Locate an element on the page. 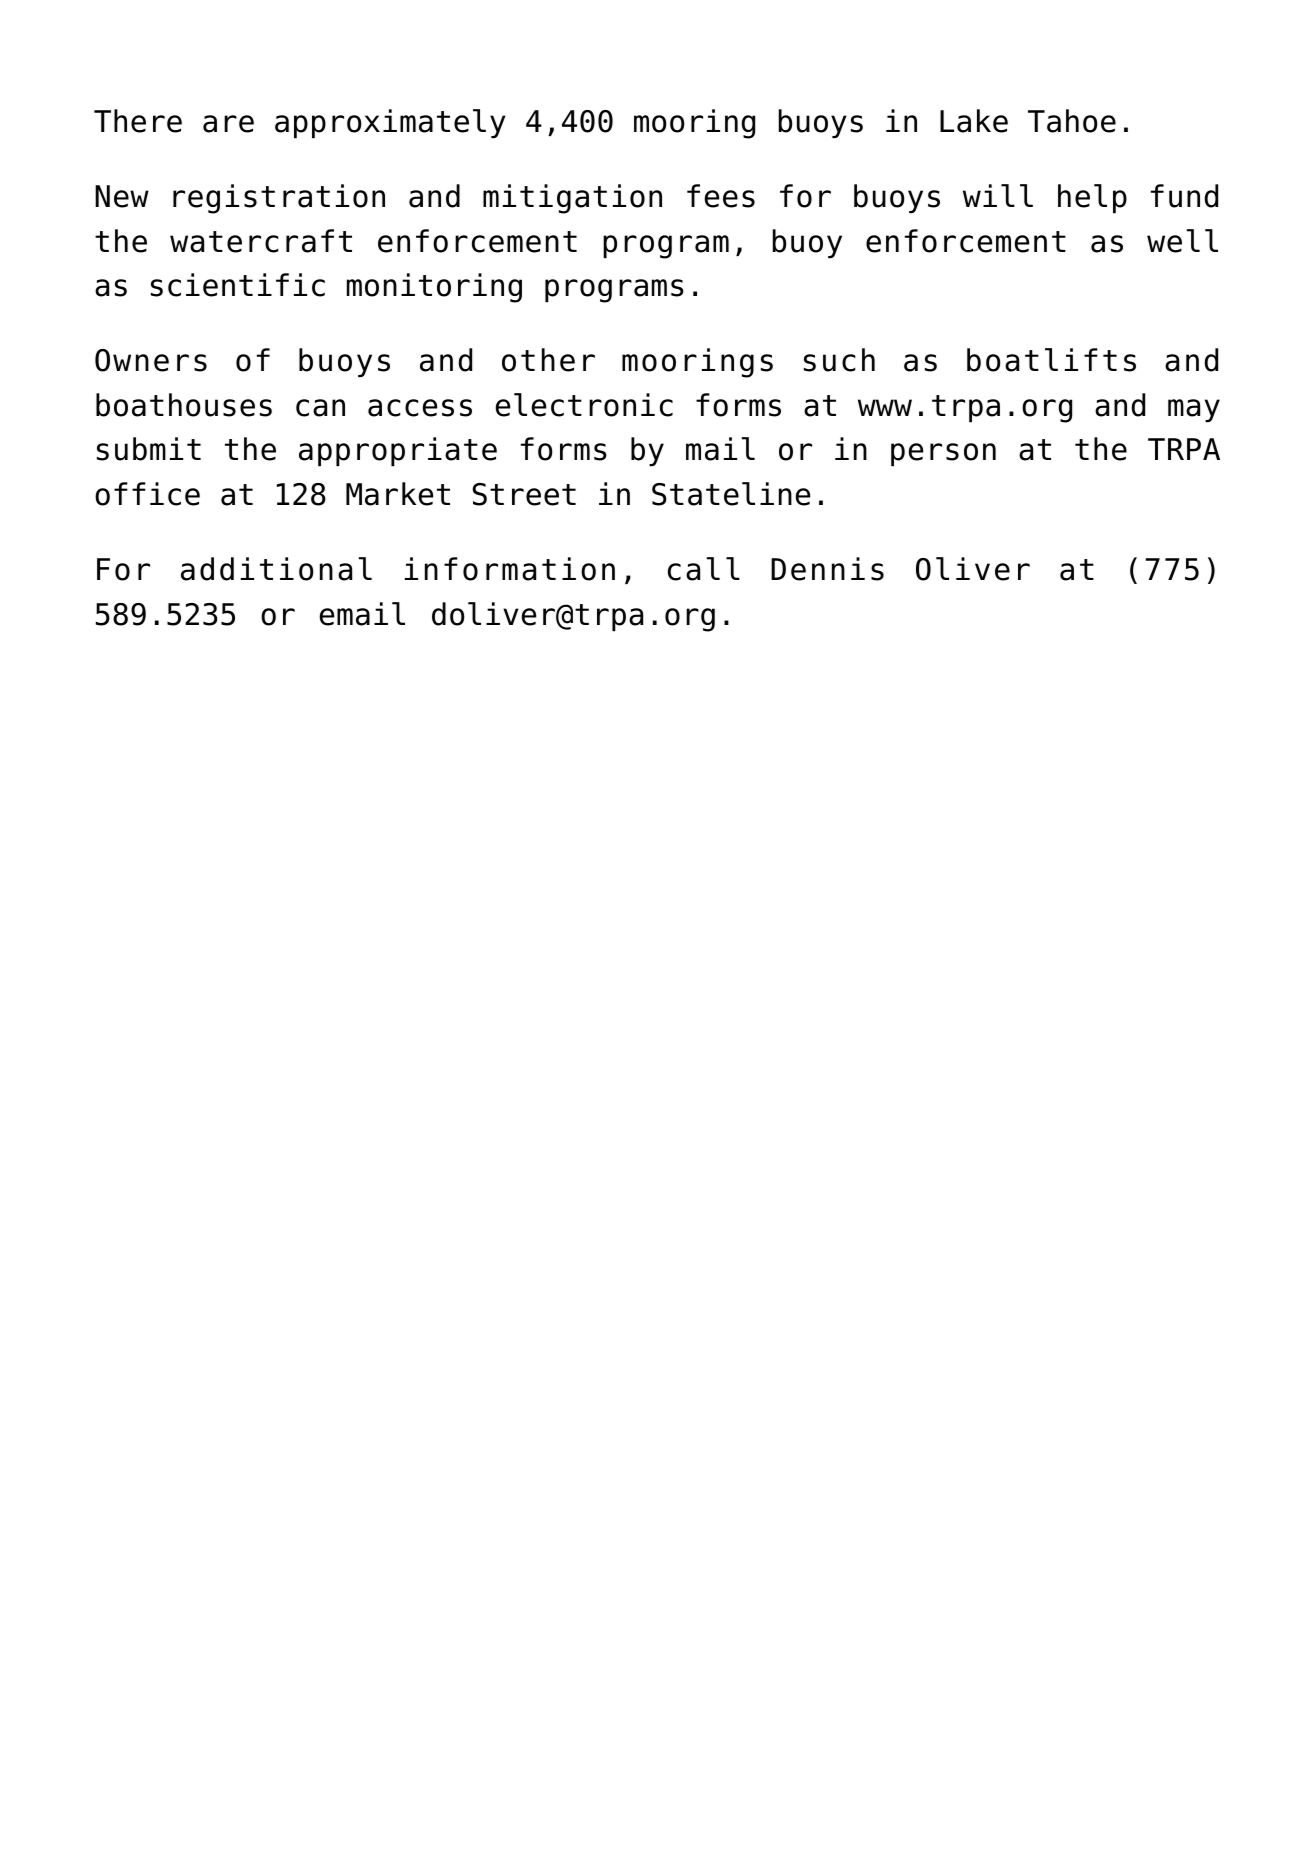  other is located at coordinates (548, 360).
